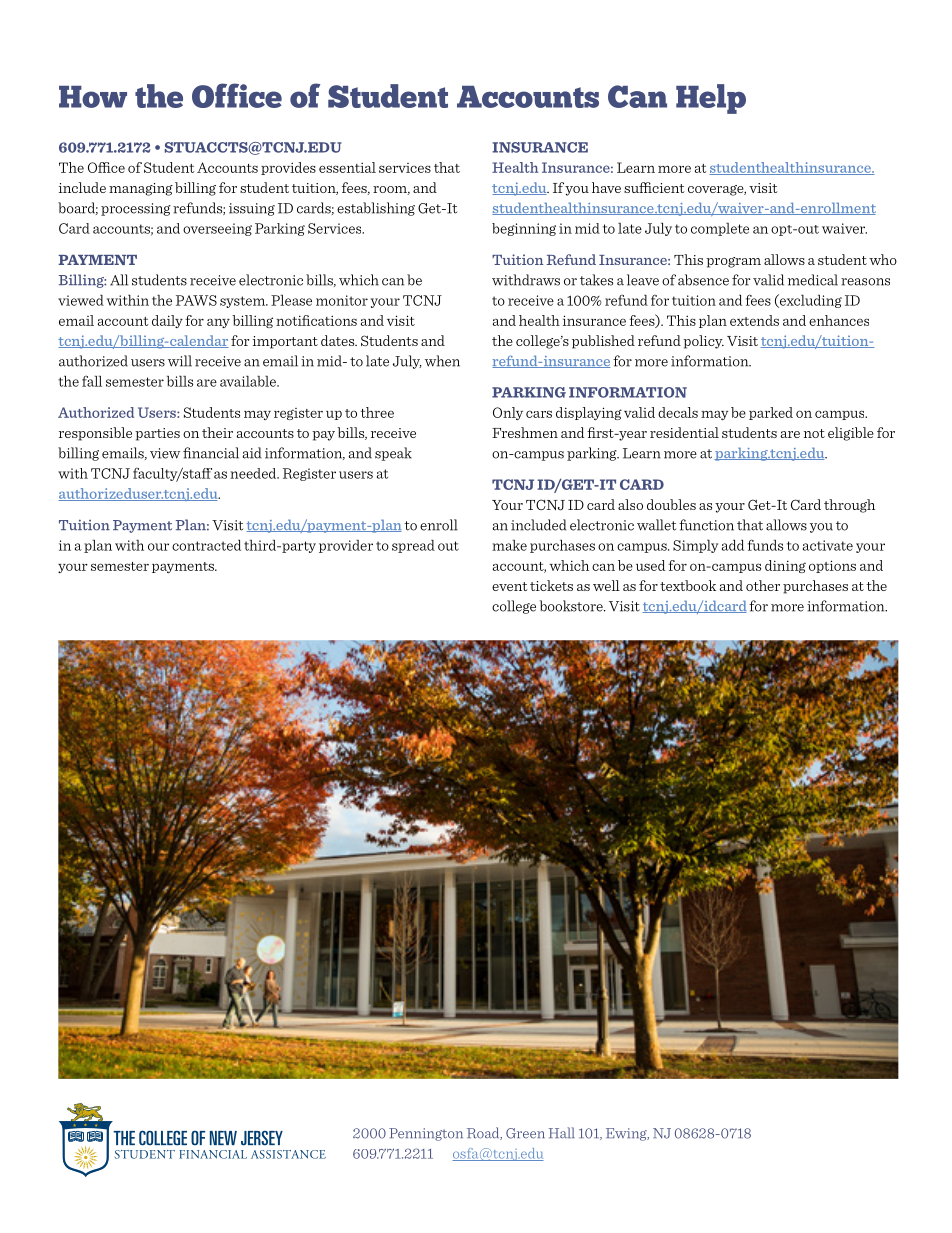 The image size is (952, 1233). I want to click on other, so click(763, 585).
